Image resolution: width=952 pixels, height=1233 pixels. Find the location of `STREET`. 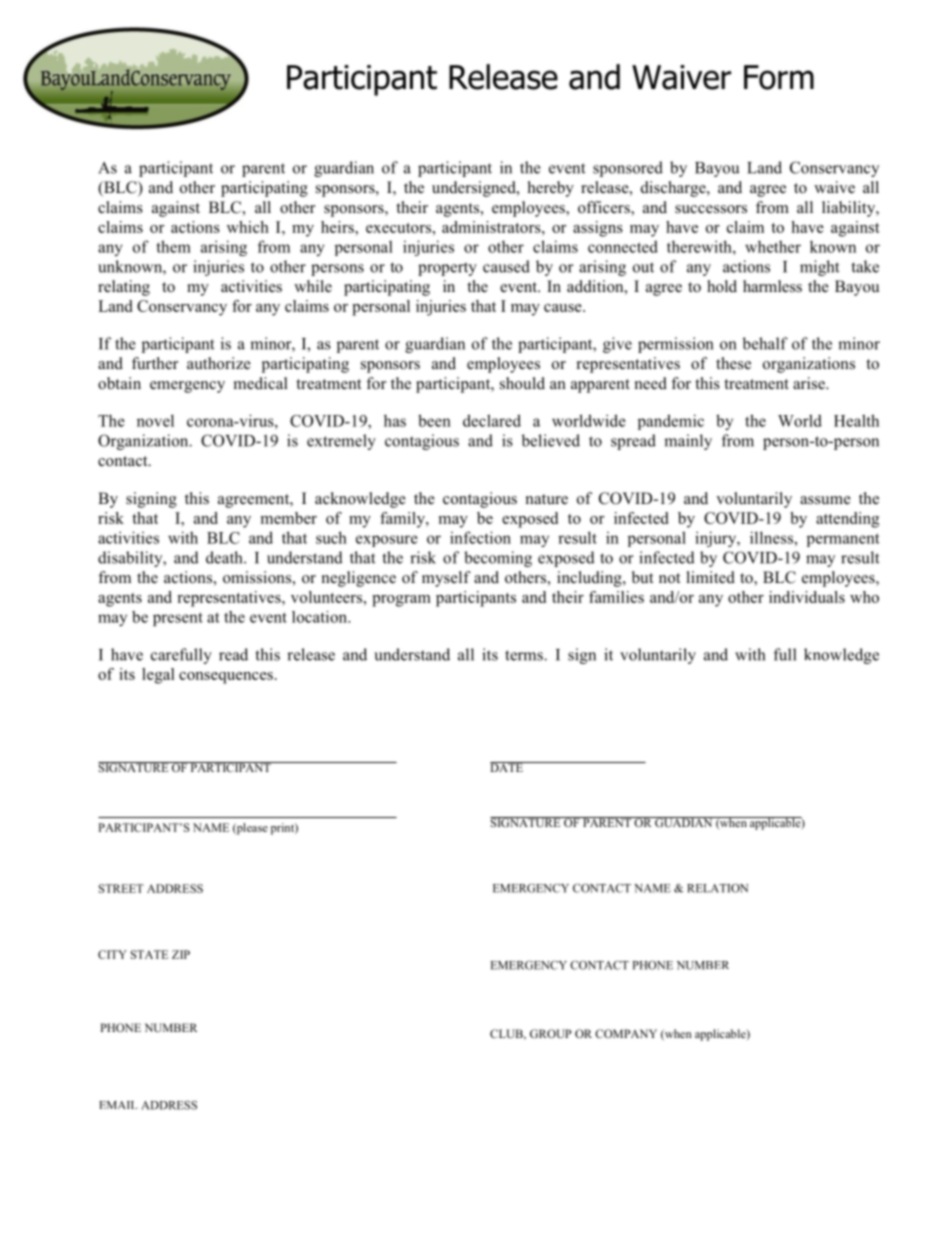

STREET is located at coordinates (121, 888).
